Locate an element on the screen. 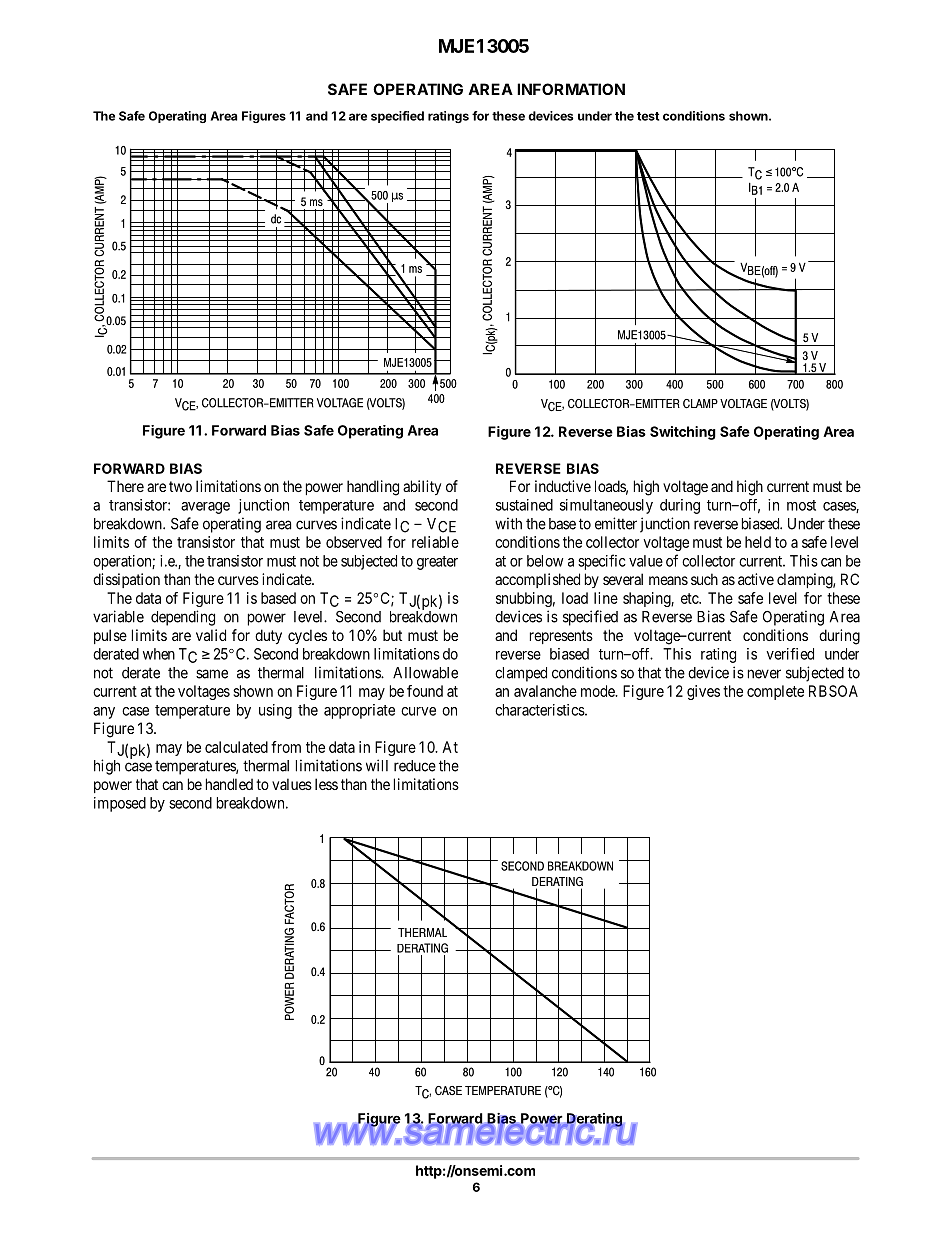  such is located at coordinates (704, 579).
